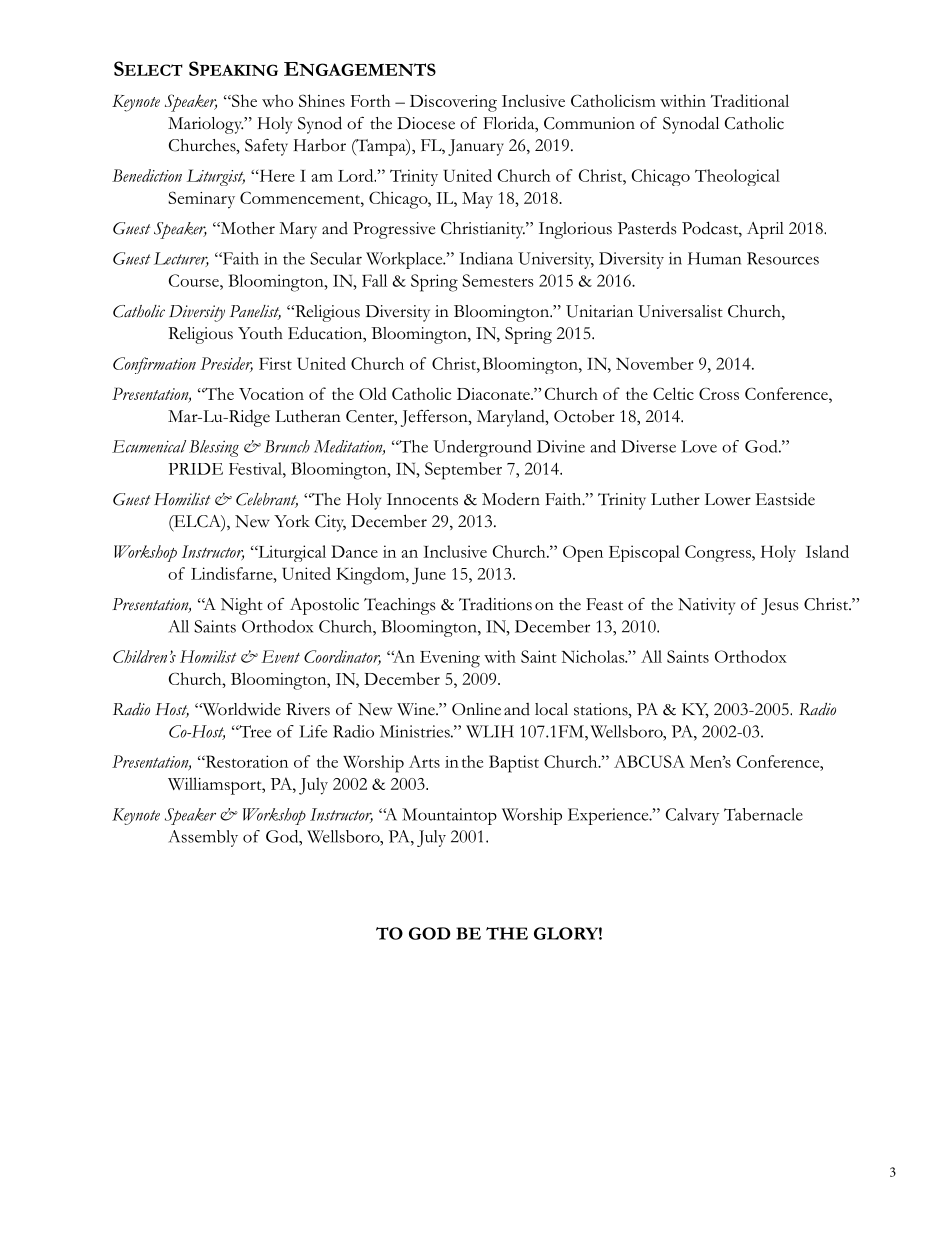  Describe the element at coordinates (763, 814) in the document. I see `Tabernacle` at that location.
